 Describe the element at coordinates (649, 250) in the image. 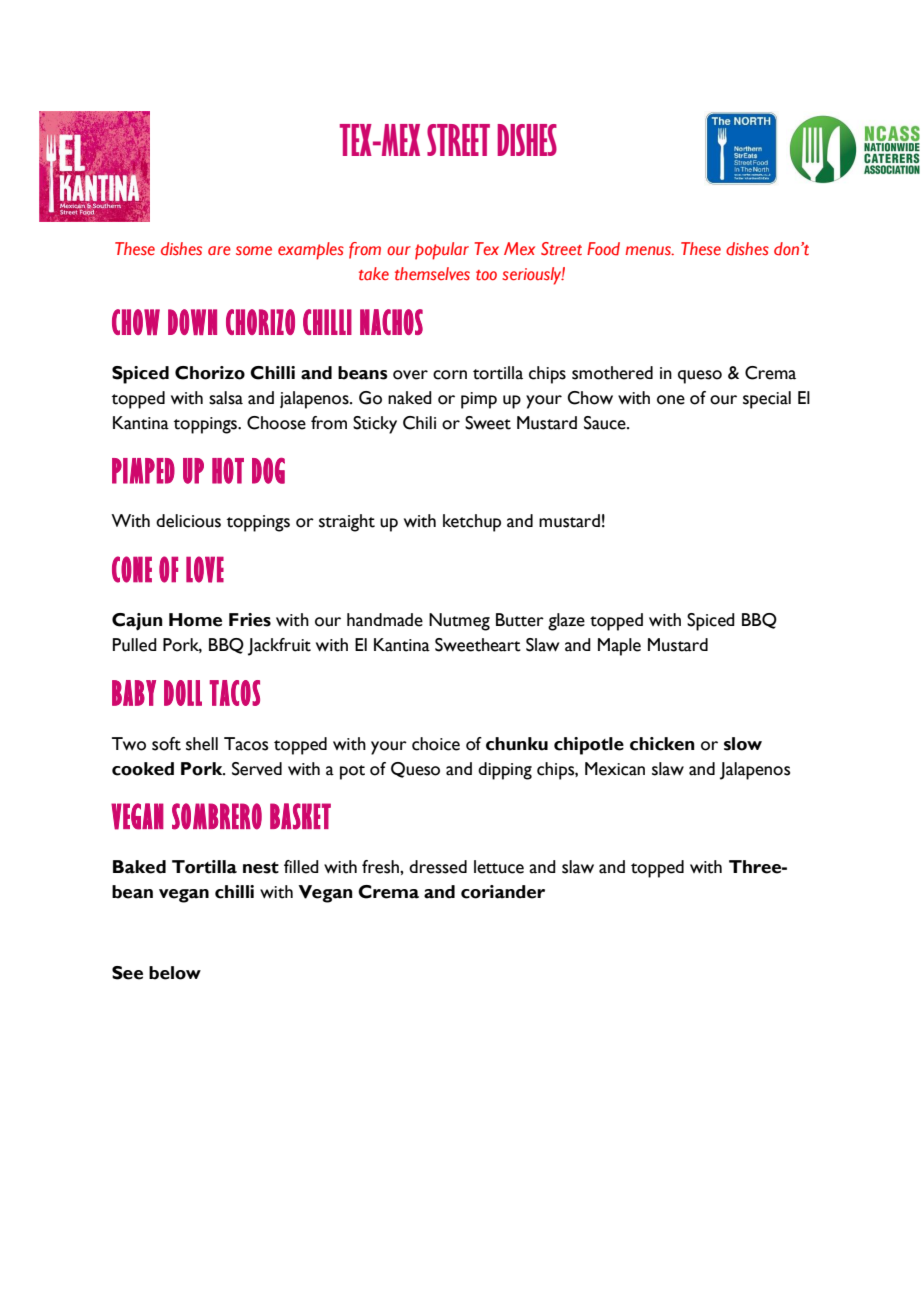

I see `menus` at that location.
